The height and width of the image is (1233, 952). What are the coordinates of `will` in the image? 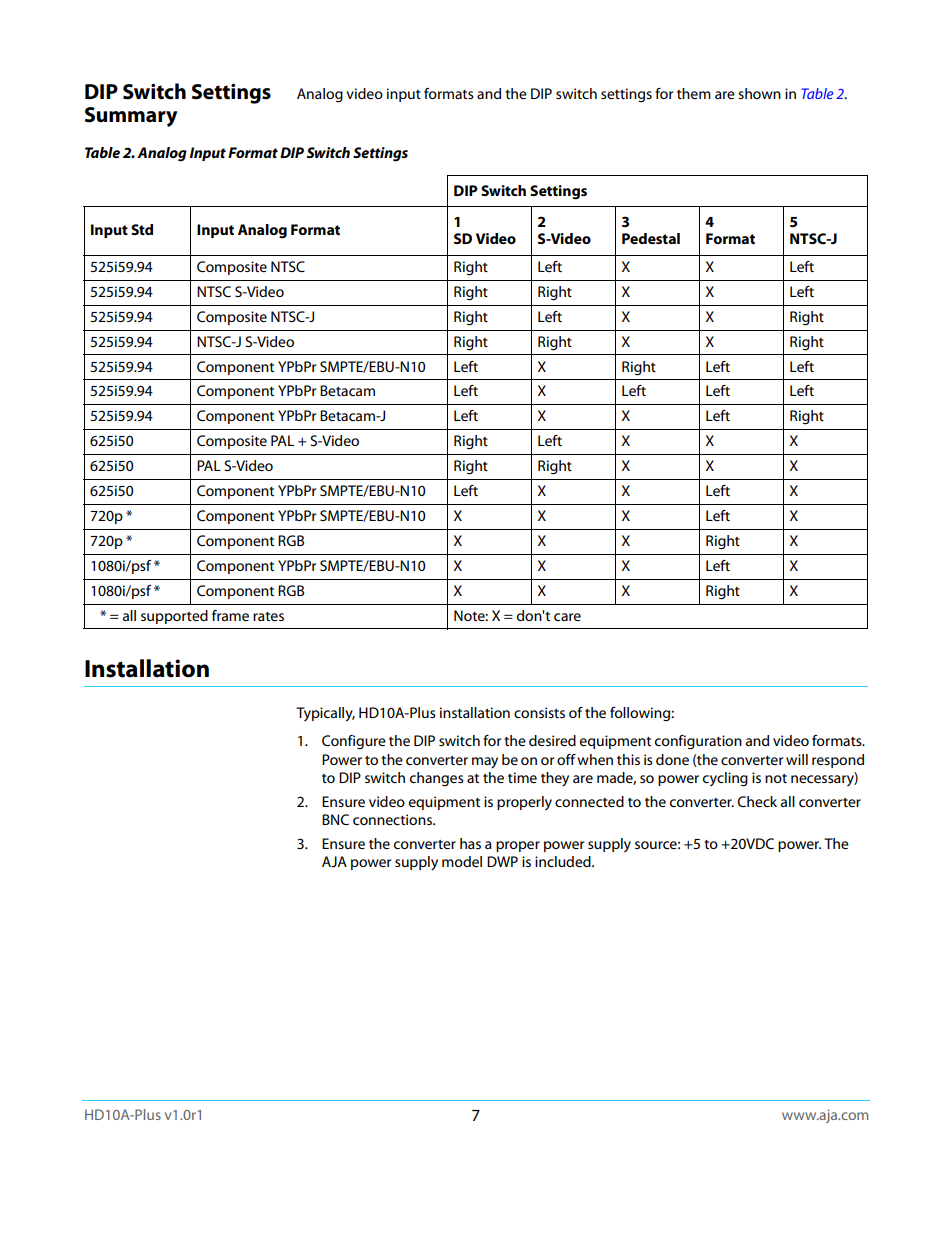 It's located at (797, 759).
